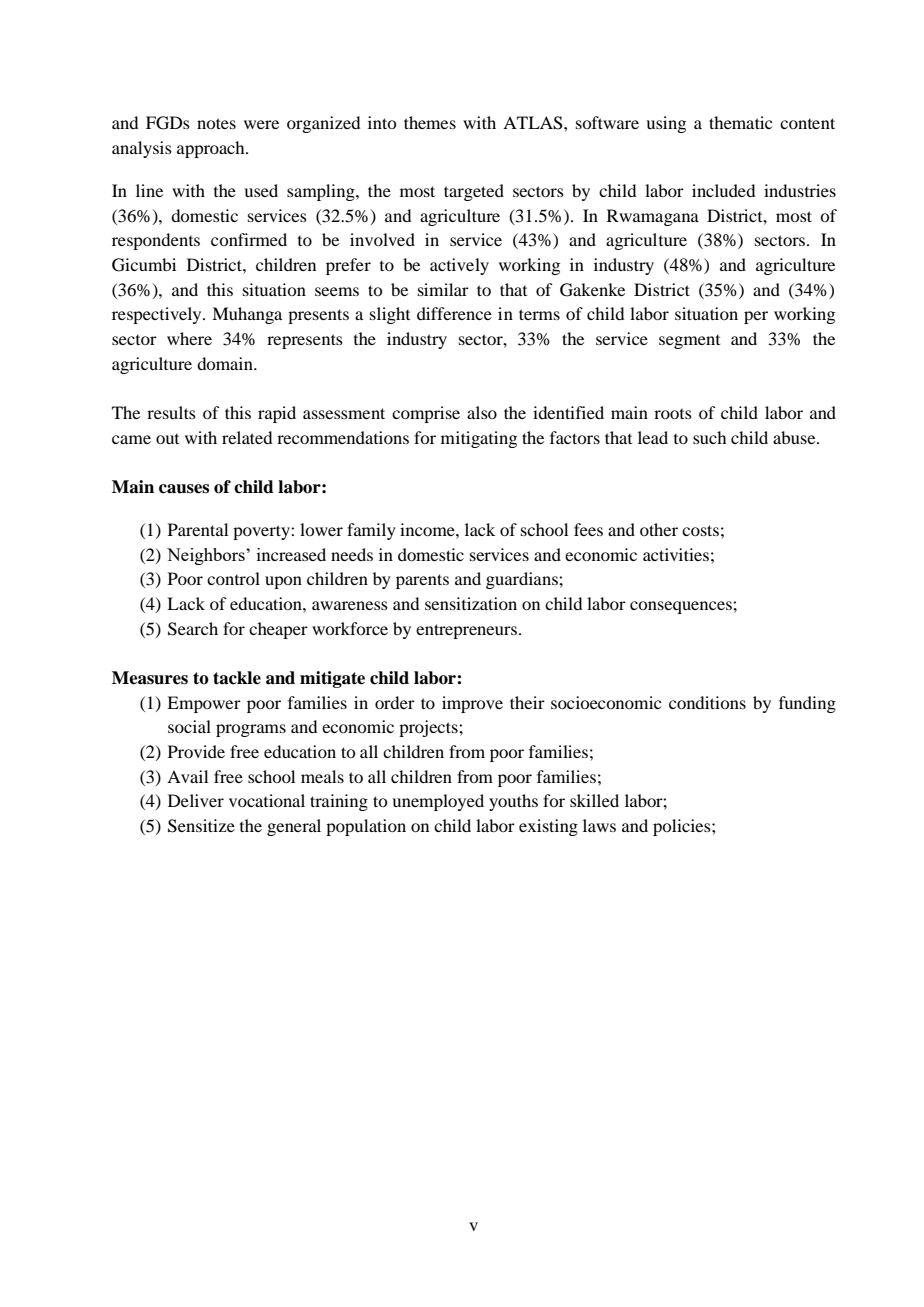 The width and height of the document is (924, 1307). I want to click on approach, so click(212, 149).
